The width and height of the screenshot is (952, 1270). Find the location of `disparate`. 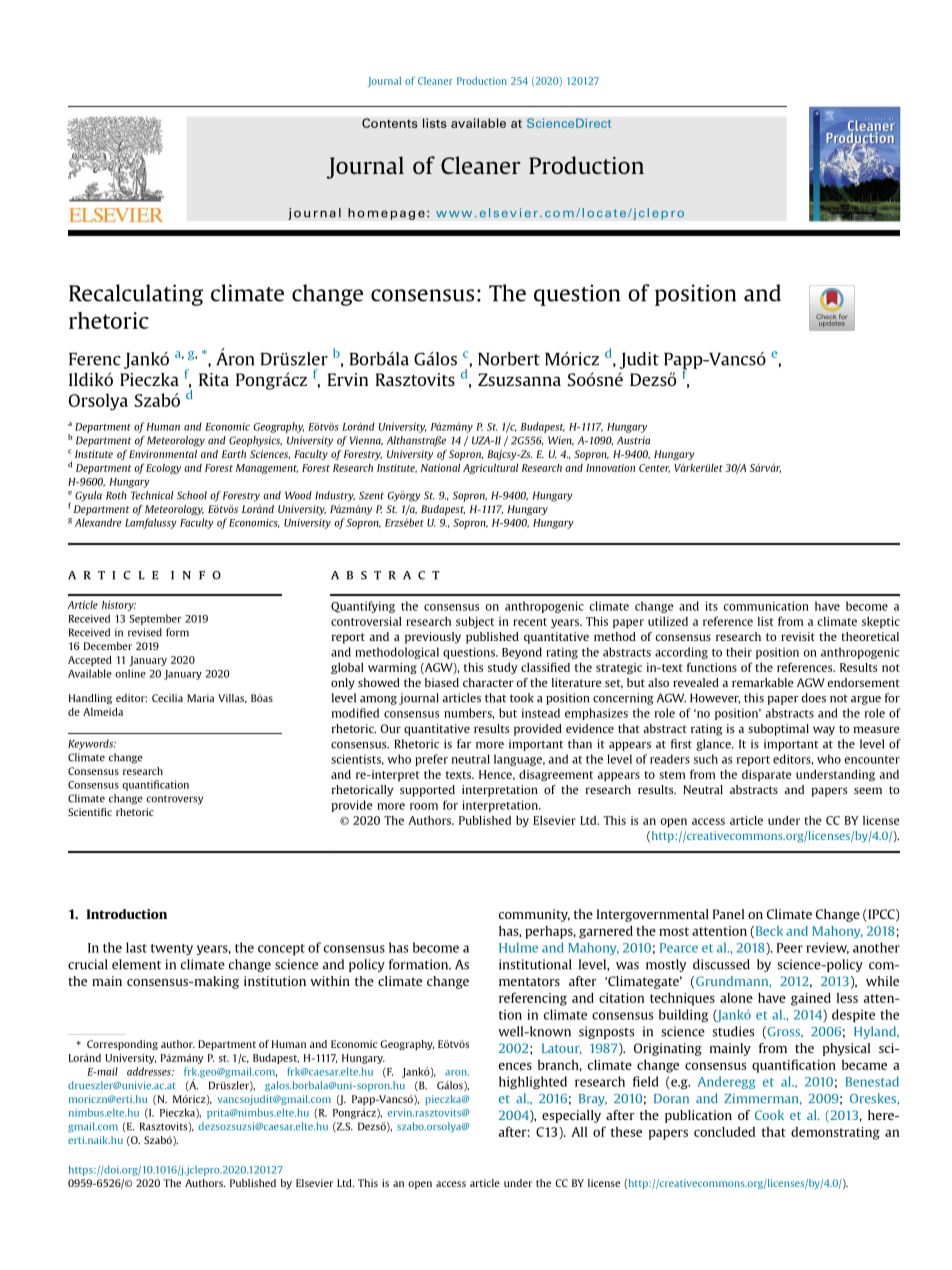

disparate is located at coordinates (766, 775).
